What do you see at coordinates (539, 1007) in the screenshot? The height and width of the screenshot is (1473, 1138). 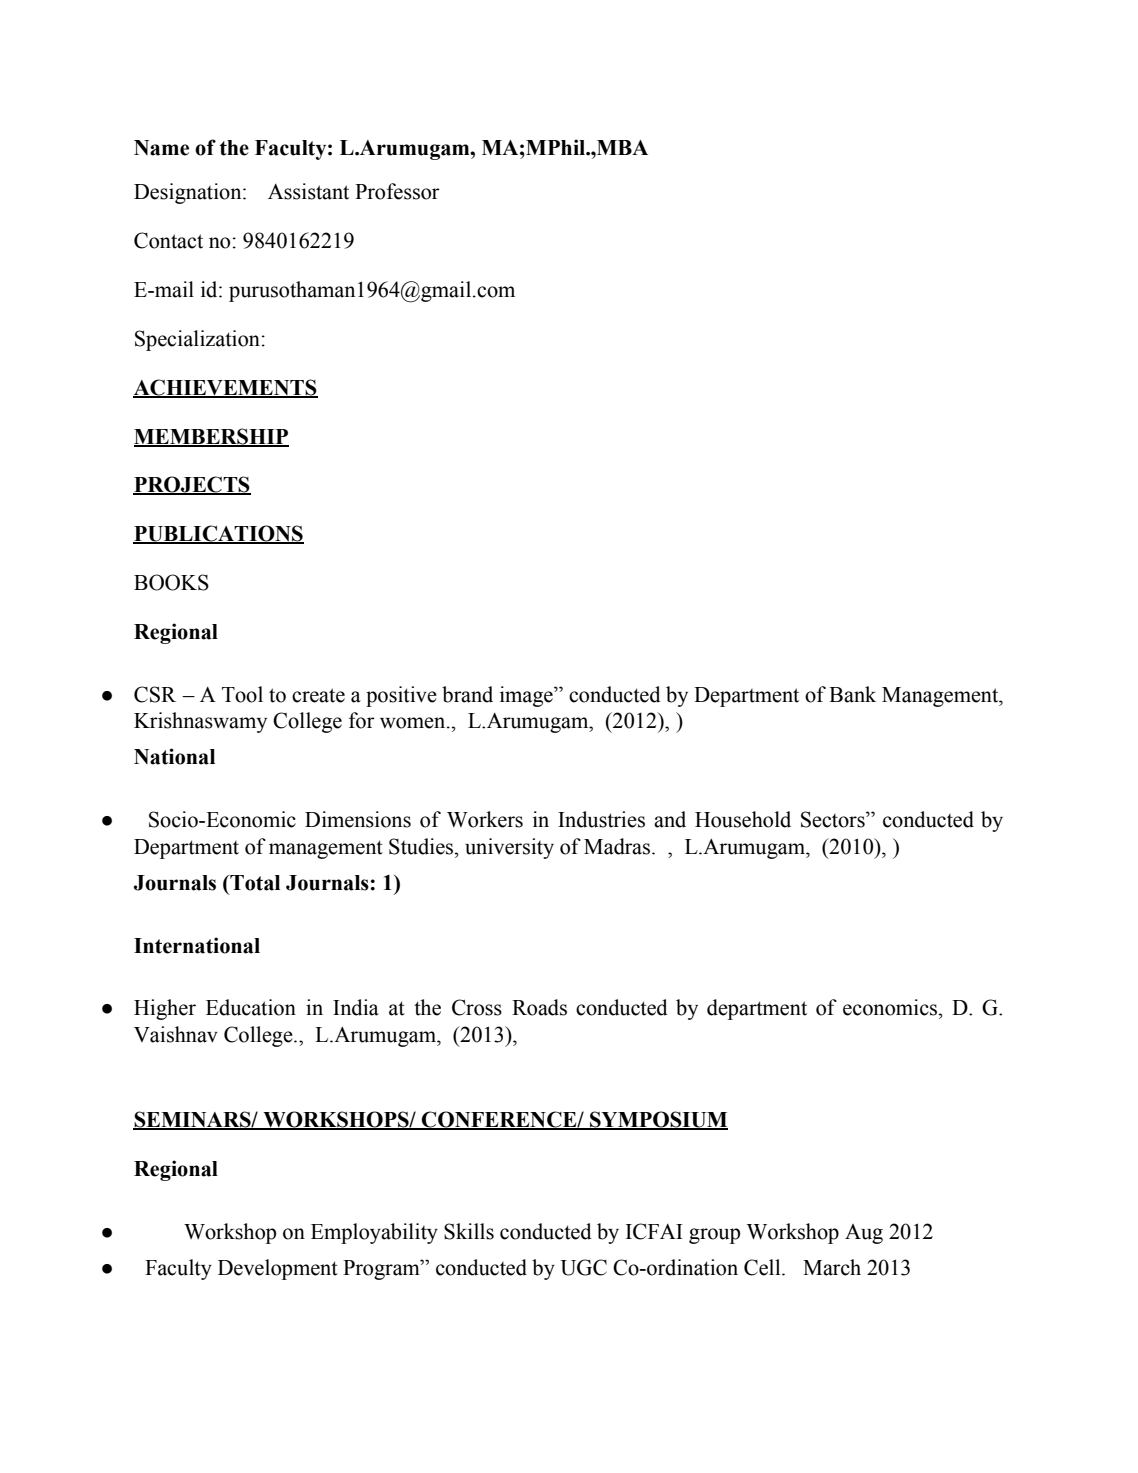 I see `Roads` at bounding box center [539, 1007].
